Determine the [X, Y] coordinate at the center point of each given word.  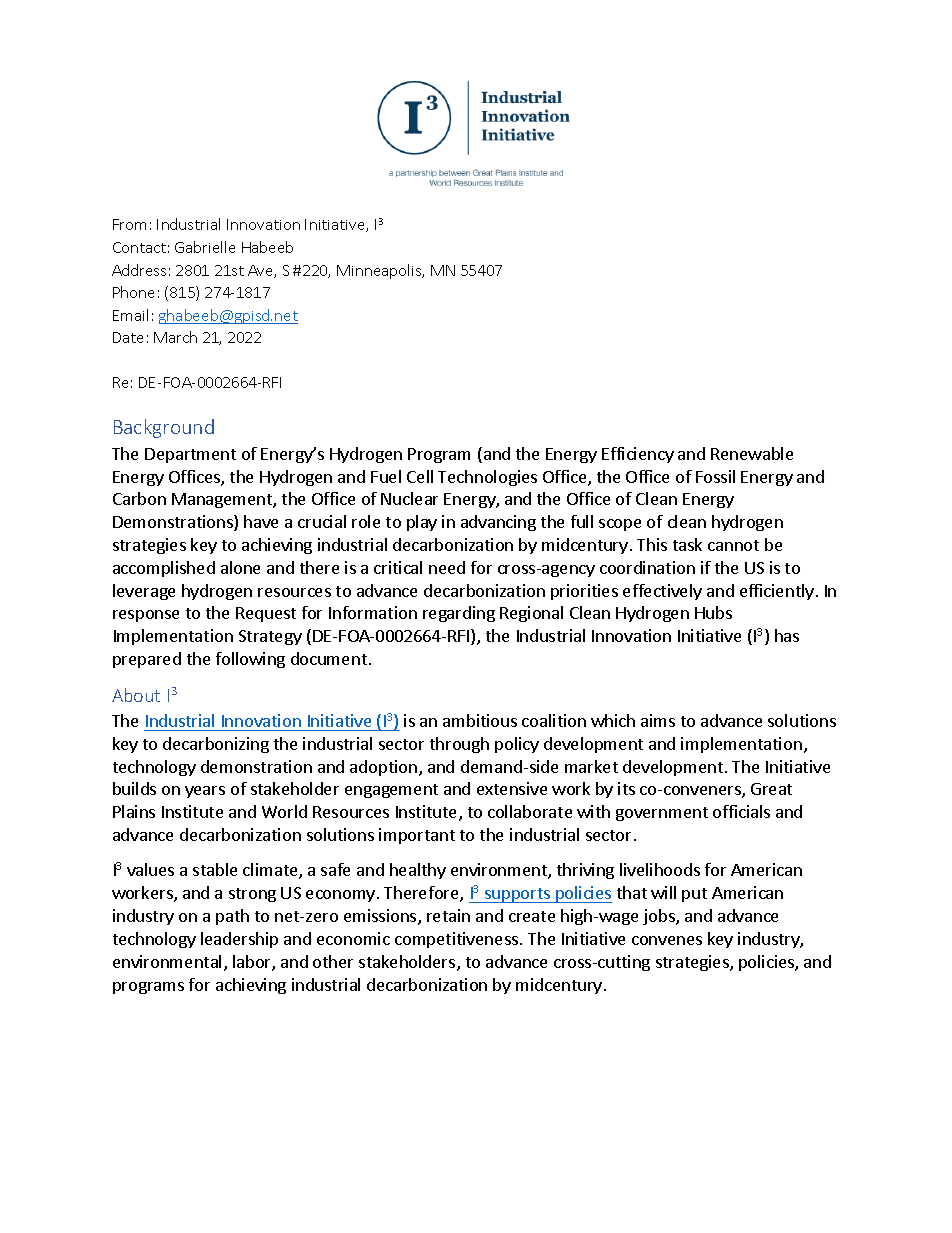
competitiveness [458, 940]
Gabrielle [205, 247]
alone [240, 567]
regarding [459, 614]
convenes [667, 940]
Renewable [752, 453]
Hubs [713, 612]
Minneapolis [380, 271]
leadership [239, 940]
